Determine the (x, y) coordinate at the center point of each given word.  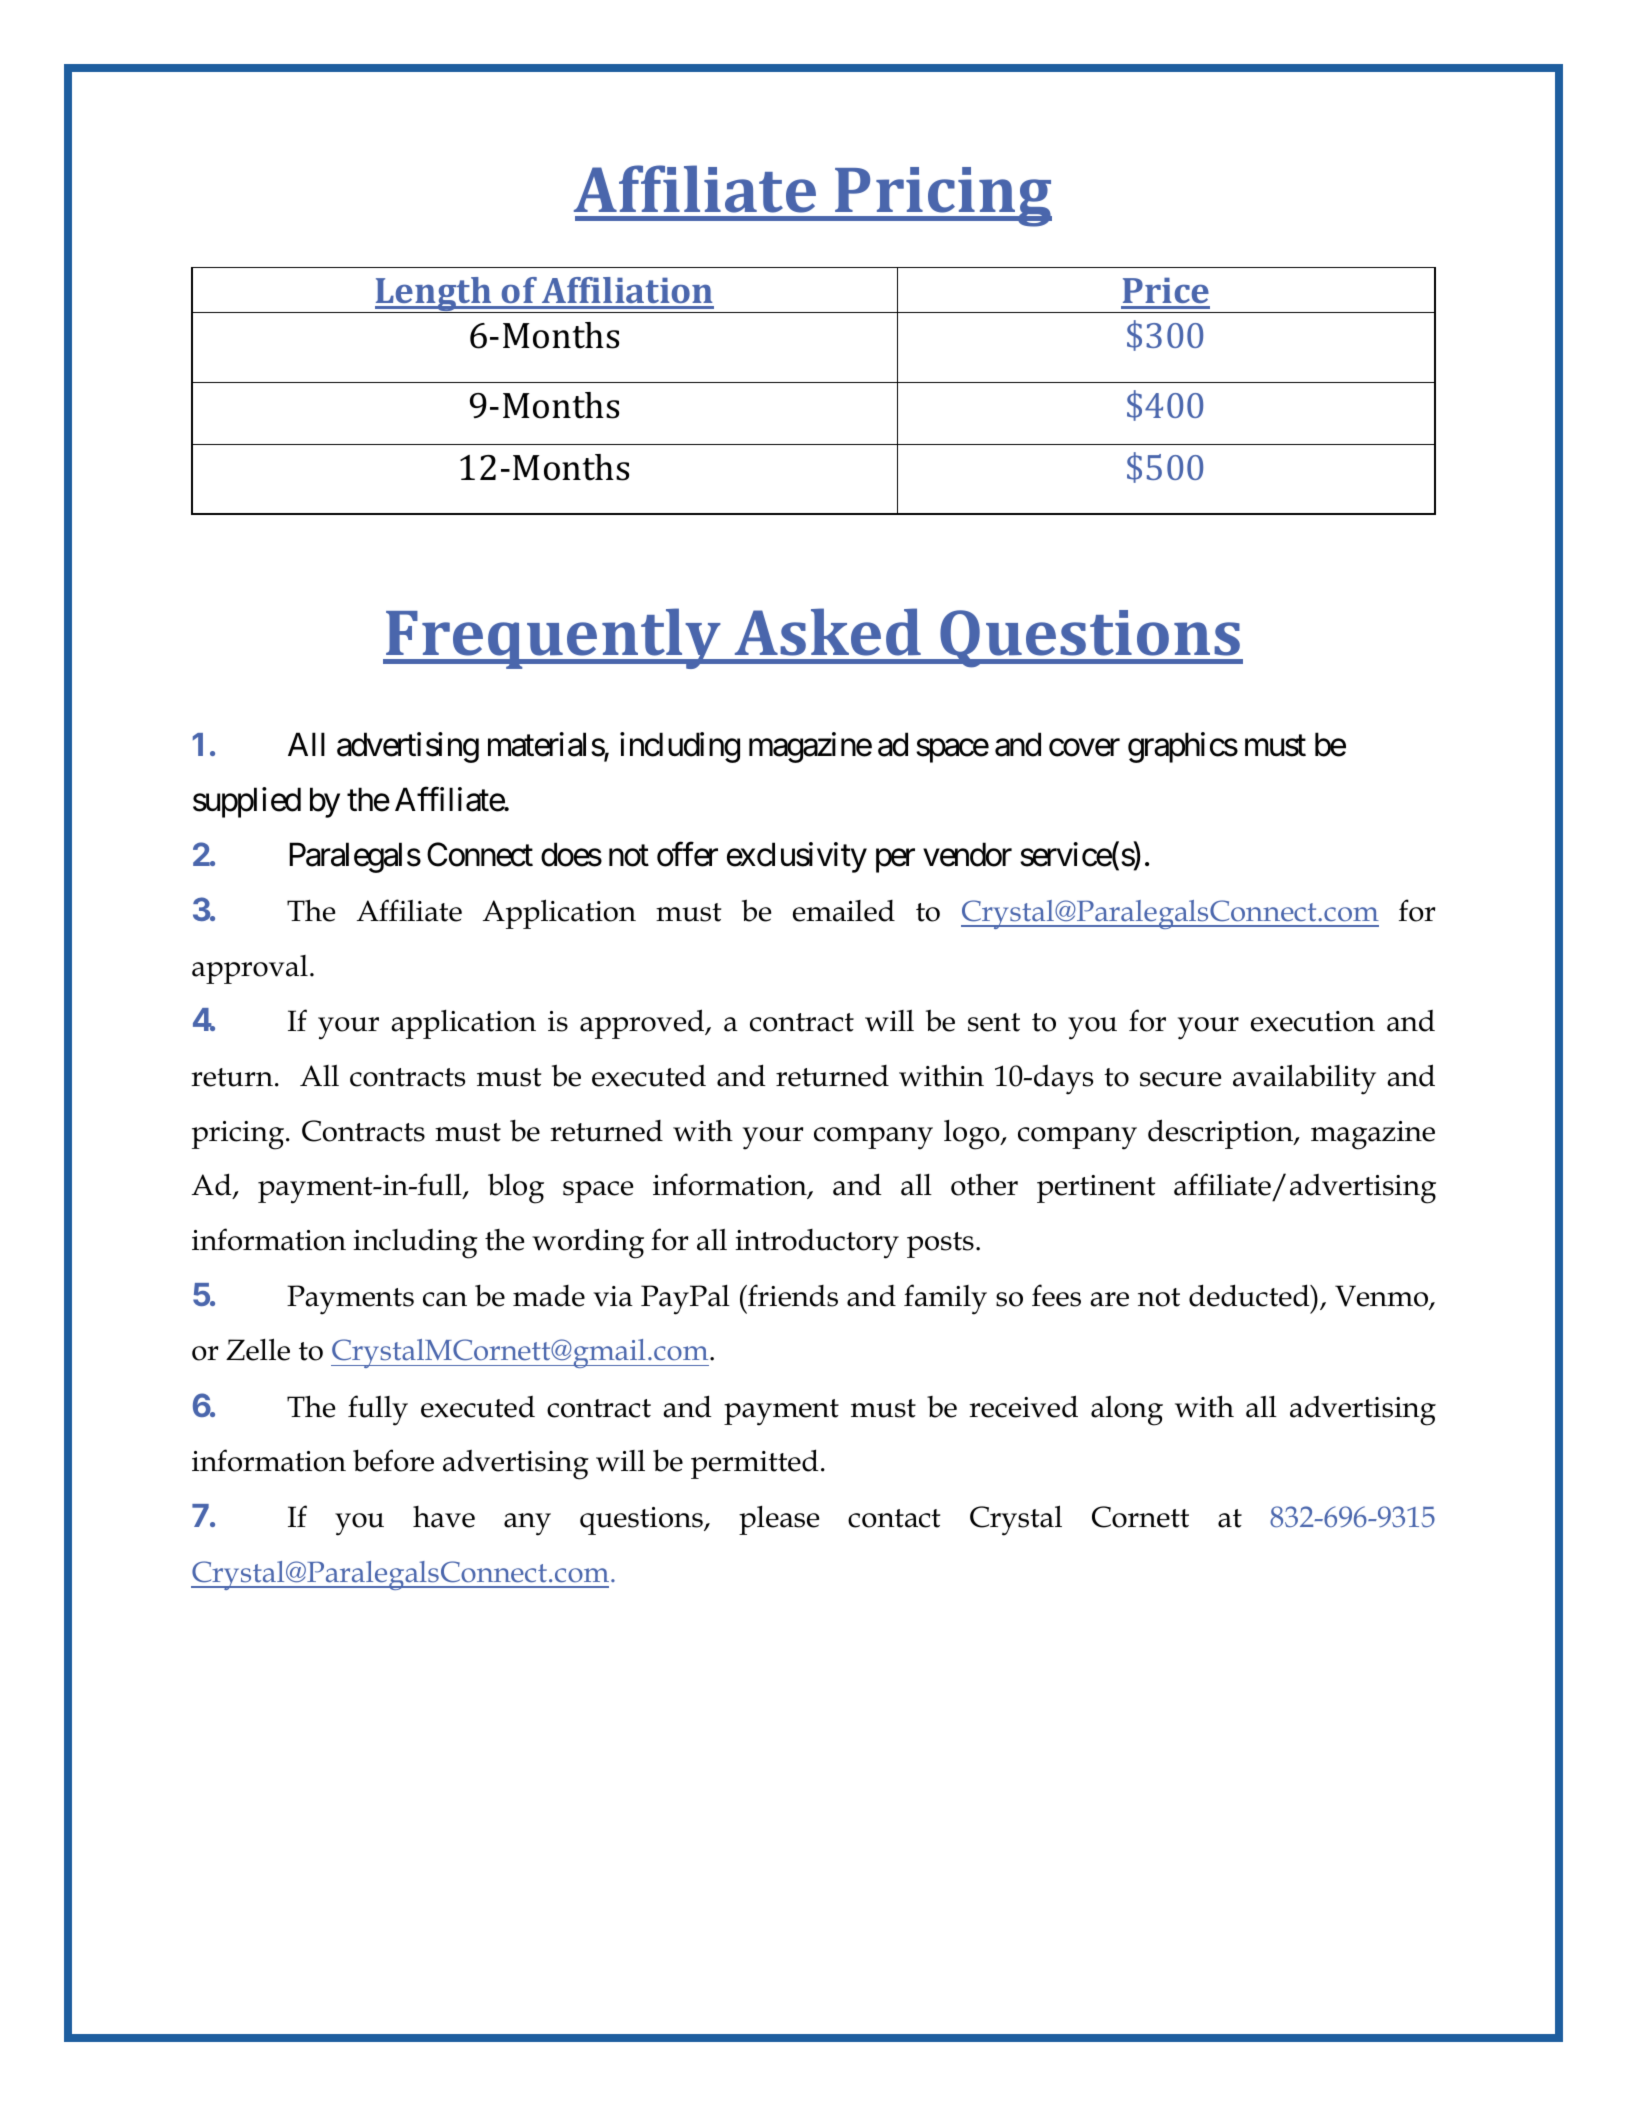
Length (434, 295)
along (1127, 1411)
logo (973, 1135)
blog (516, 1188)
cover (1084, 748)
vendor (967, 854)
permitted (754, 1464)
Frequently (553, 638)
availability (1304, 1079)
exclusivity (797, 857)
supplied (247, 802)
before (393, 1460)
